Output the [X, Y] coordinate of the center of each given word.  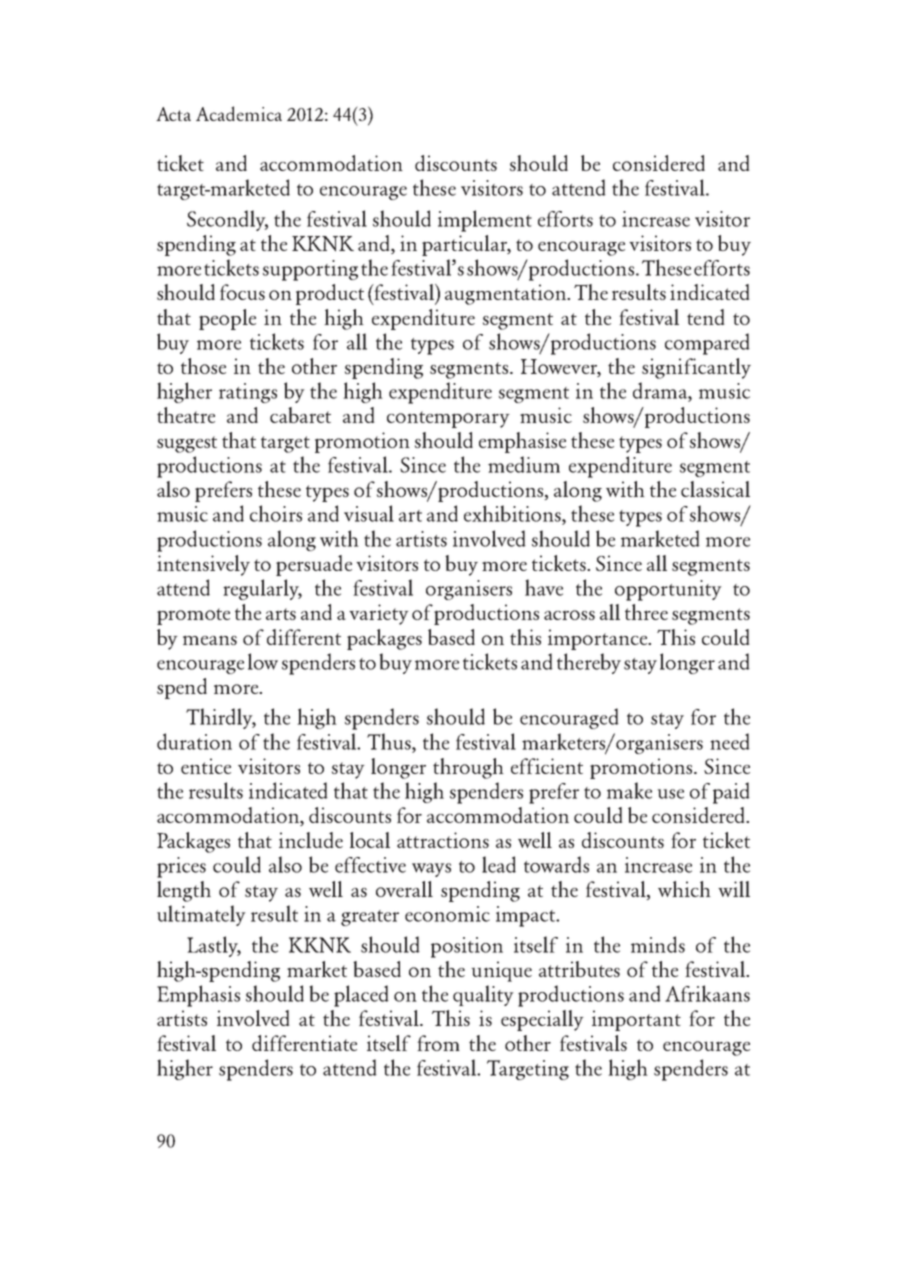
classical [715, 489]
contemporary [448, 419]
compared [707, 344]
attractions [443, 840]
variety [379, 614]
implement [485, 221]
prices [181, 867]
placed [361, 996]
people [227, 319]
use [670, 794]
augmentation [506, 294]
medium [524, 464]
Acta [173, 114]
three [646, 612]
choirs [276, 513]
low [263, 661]
